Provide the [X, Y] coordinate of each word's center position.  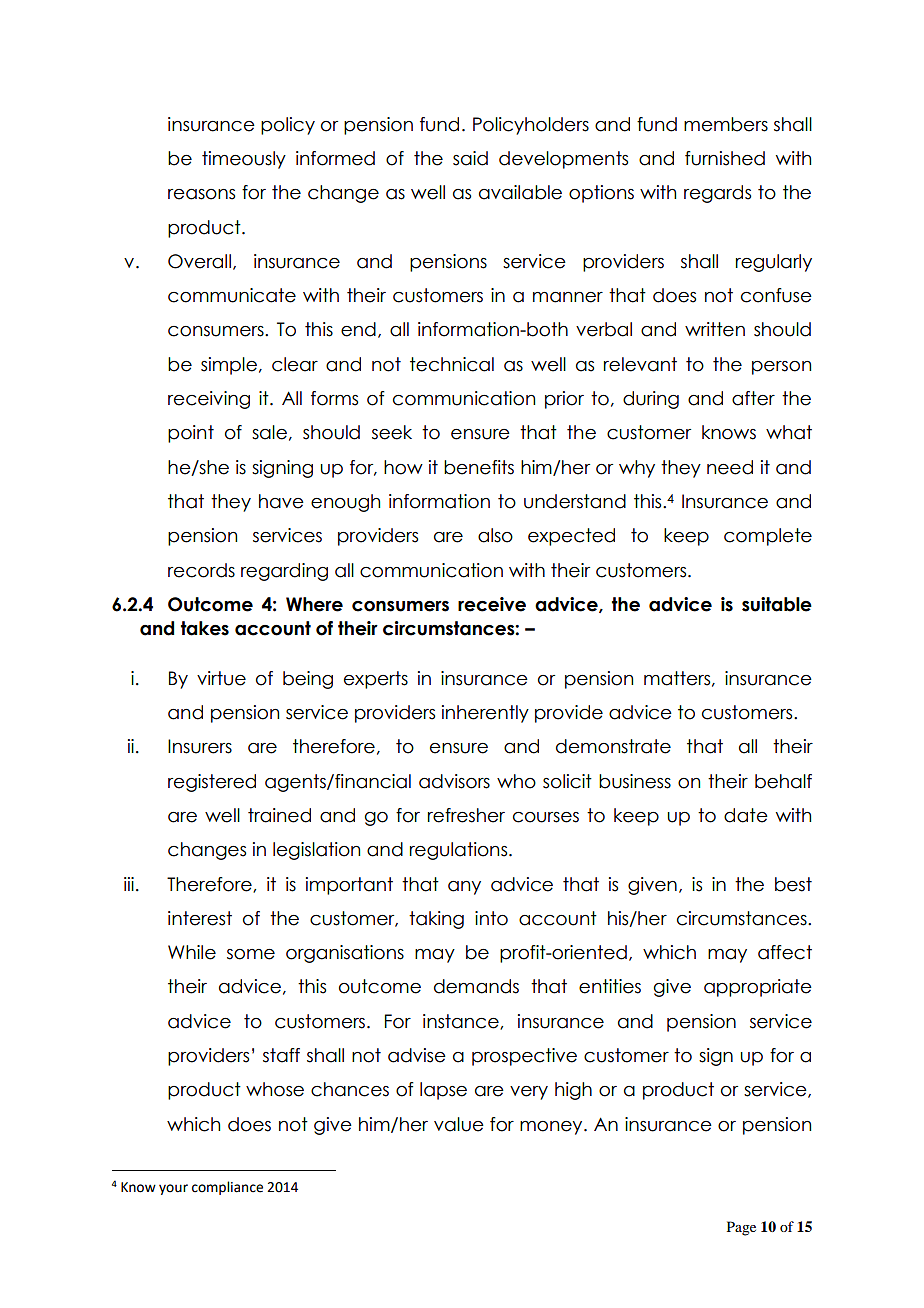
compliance [227, 1188]
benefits [479, 467]
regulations [460, 851]
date [746, 815]
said [470, 158]
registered [212, 783]
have [281, 501]
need [730, 467]
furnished [725, 158]
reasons [201, 194]
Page [741, 1228]
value [459, 1124]
